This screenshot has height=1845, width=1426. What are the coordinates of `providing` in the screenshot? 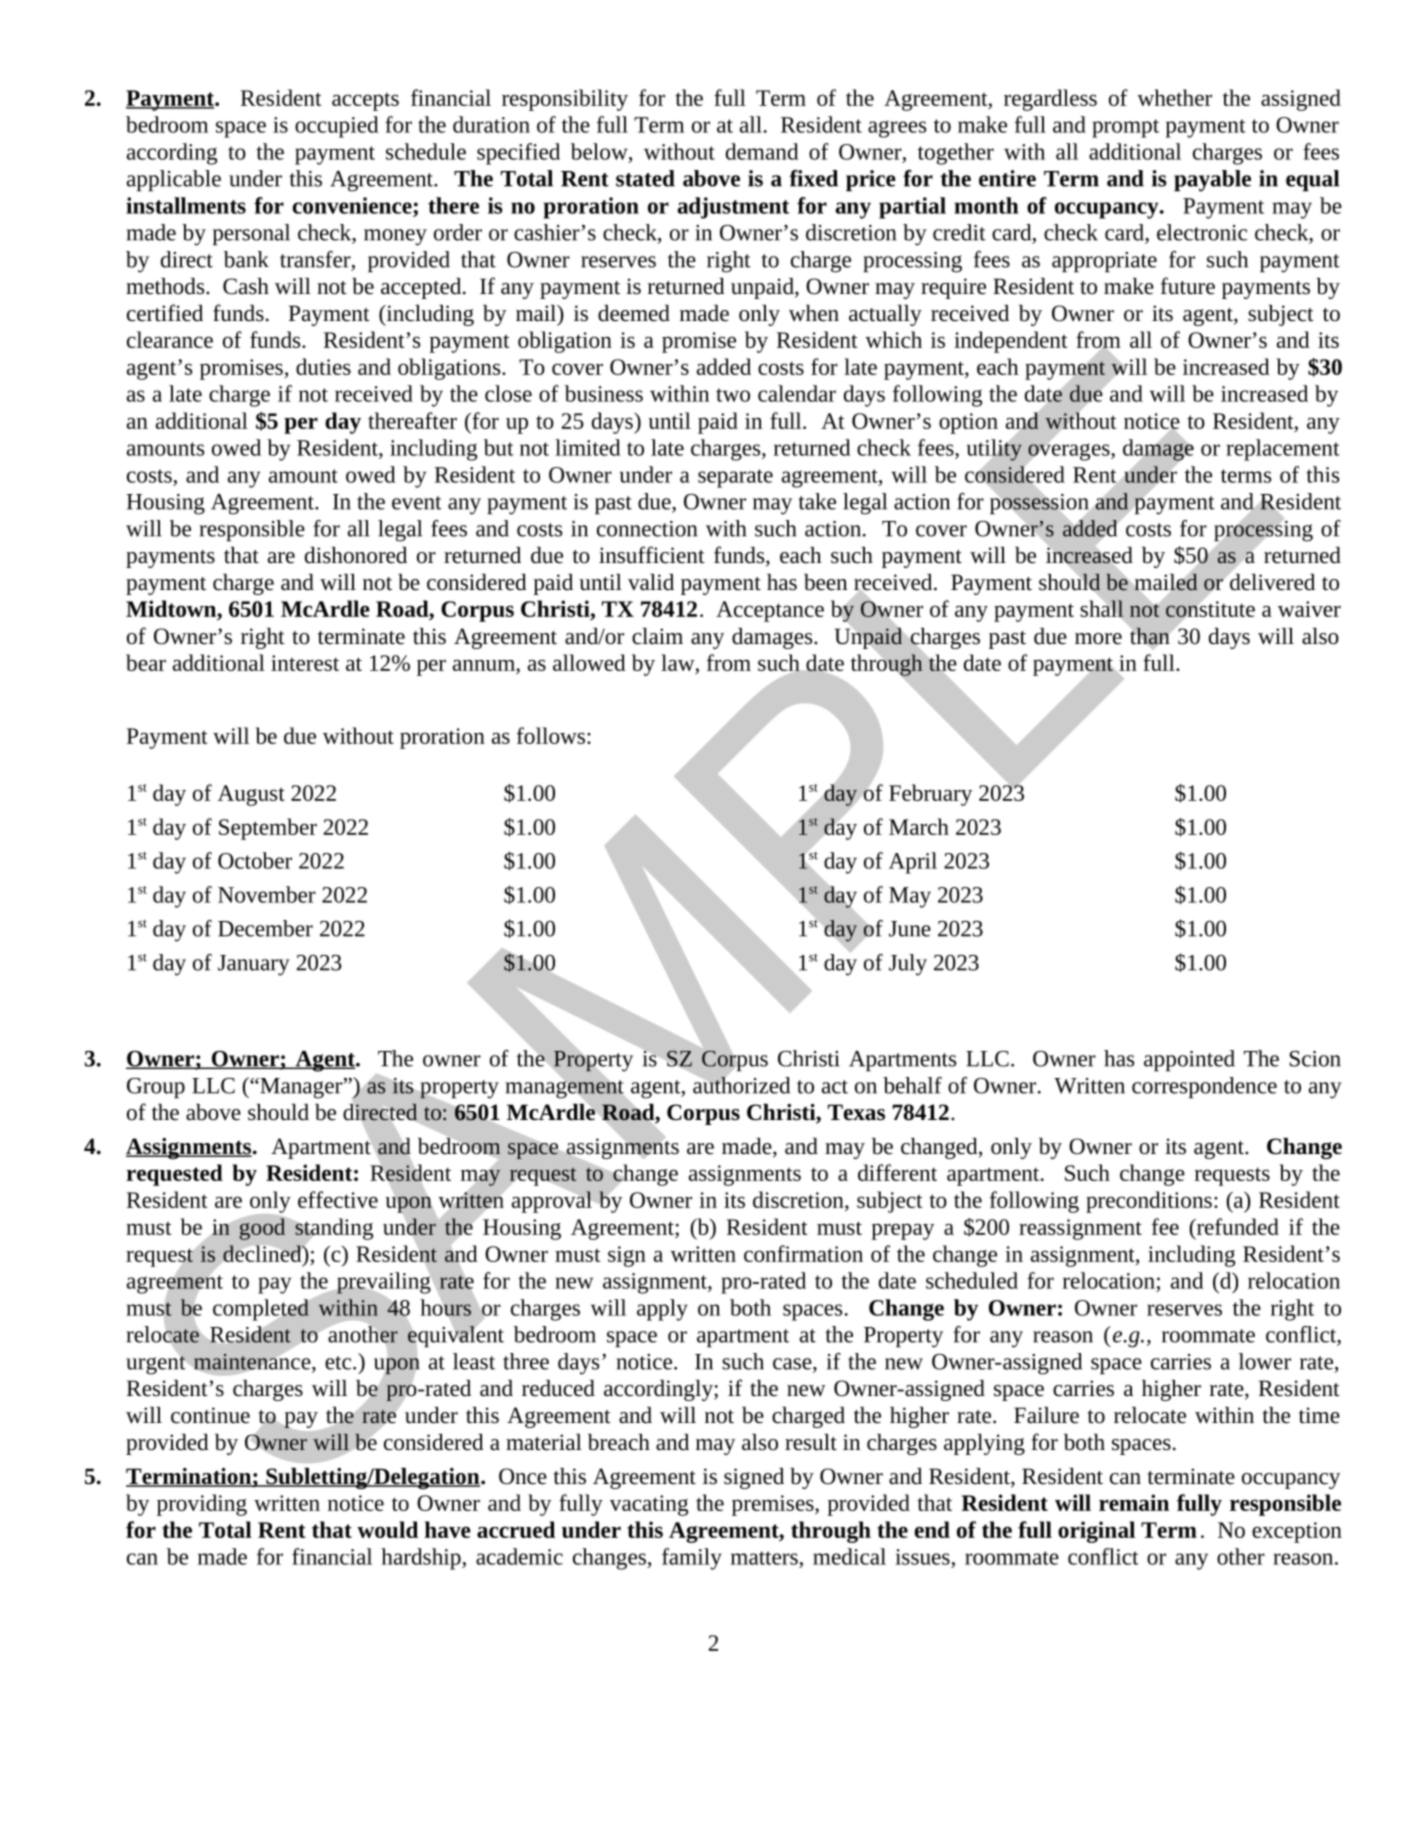 It's located at (202, 1505).
